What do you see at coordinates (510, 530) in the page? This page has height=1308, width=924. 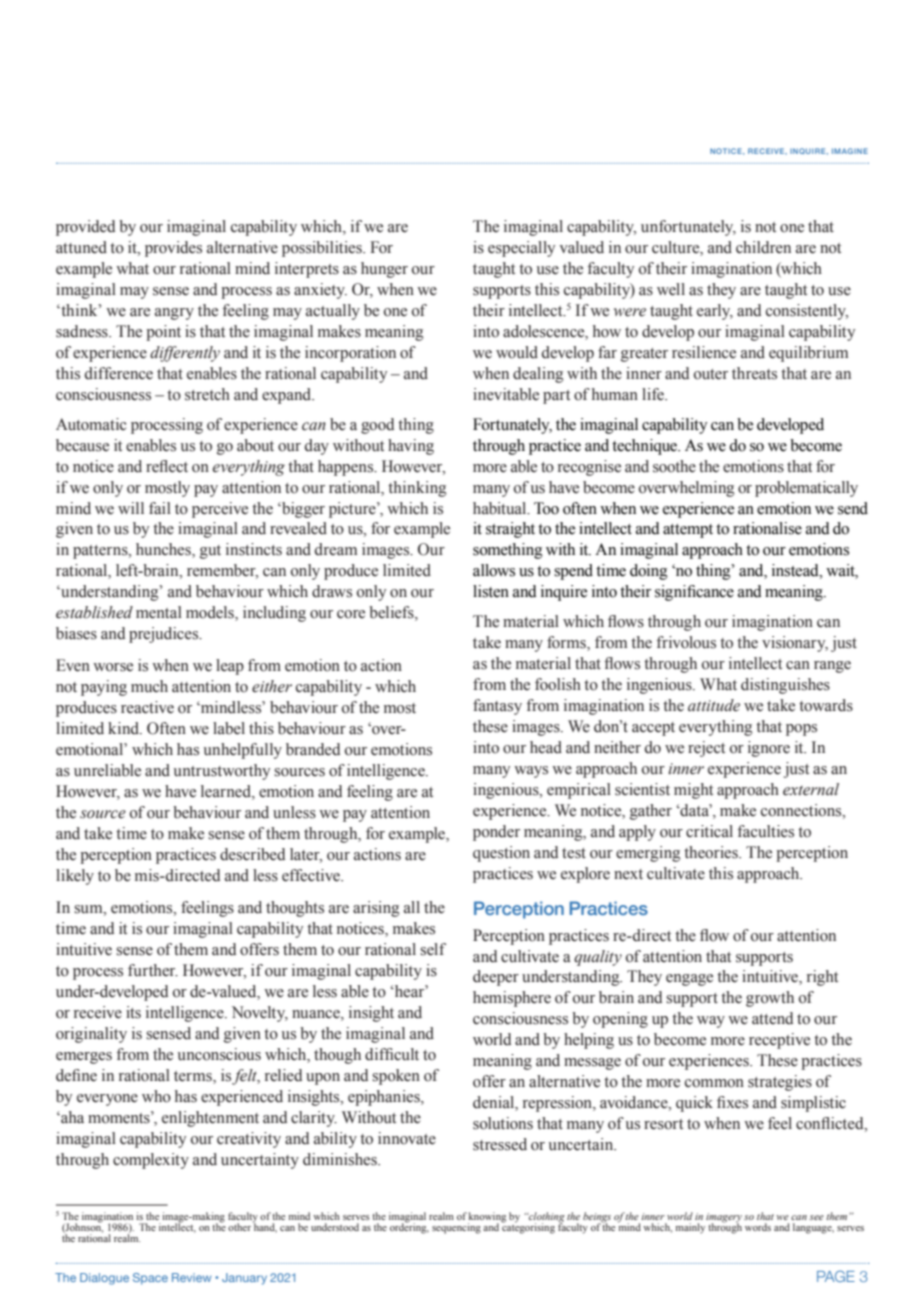 I see `straight` at bounding box center [510, 530].
